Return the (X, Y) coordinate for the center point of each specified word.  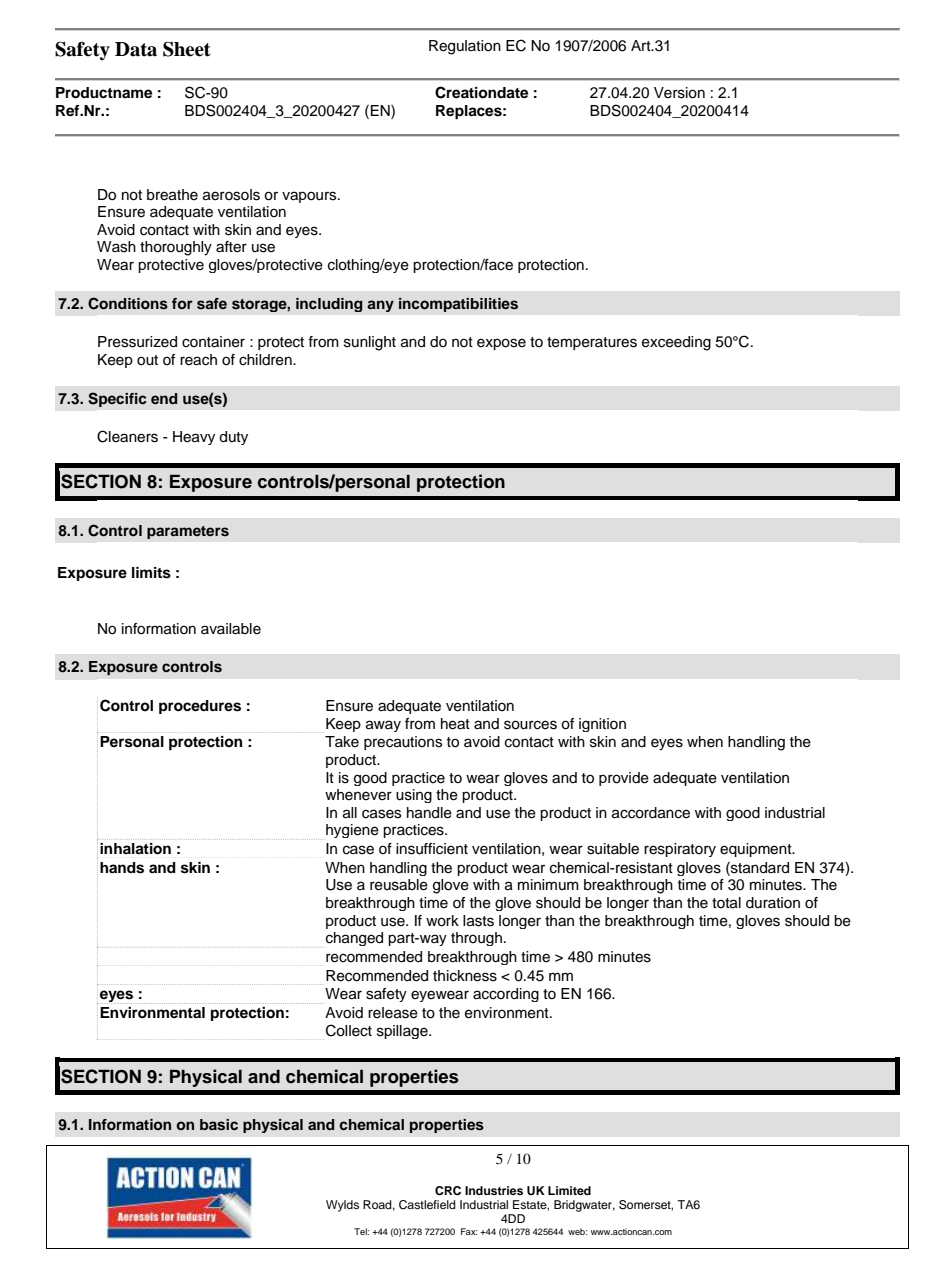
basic (219, 1125)
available (231, 629)
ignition (602, 725)
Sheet (187, 49)
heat (455, 724)
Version (679, 93)
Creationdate (481, 92)
